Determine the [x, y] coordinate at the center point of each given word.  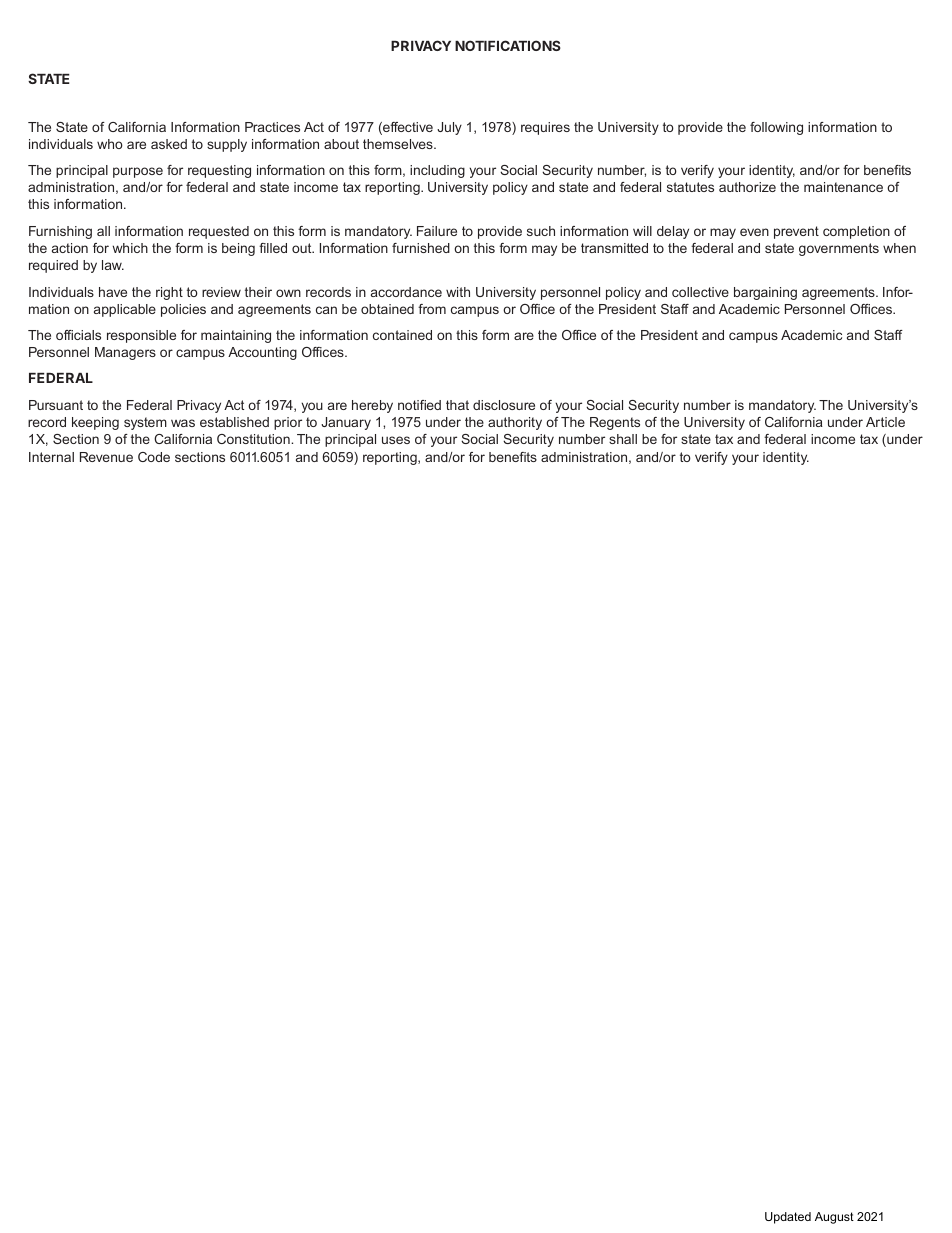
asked [169, 144]
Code [154, 457]
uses [396, 440]
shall [623, 439]
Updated [788, 1218]
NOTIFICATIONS [508, 45]
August [834, 1218]
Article [885, 422]
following [776, 128]
